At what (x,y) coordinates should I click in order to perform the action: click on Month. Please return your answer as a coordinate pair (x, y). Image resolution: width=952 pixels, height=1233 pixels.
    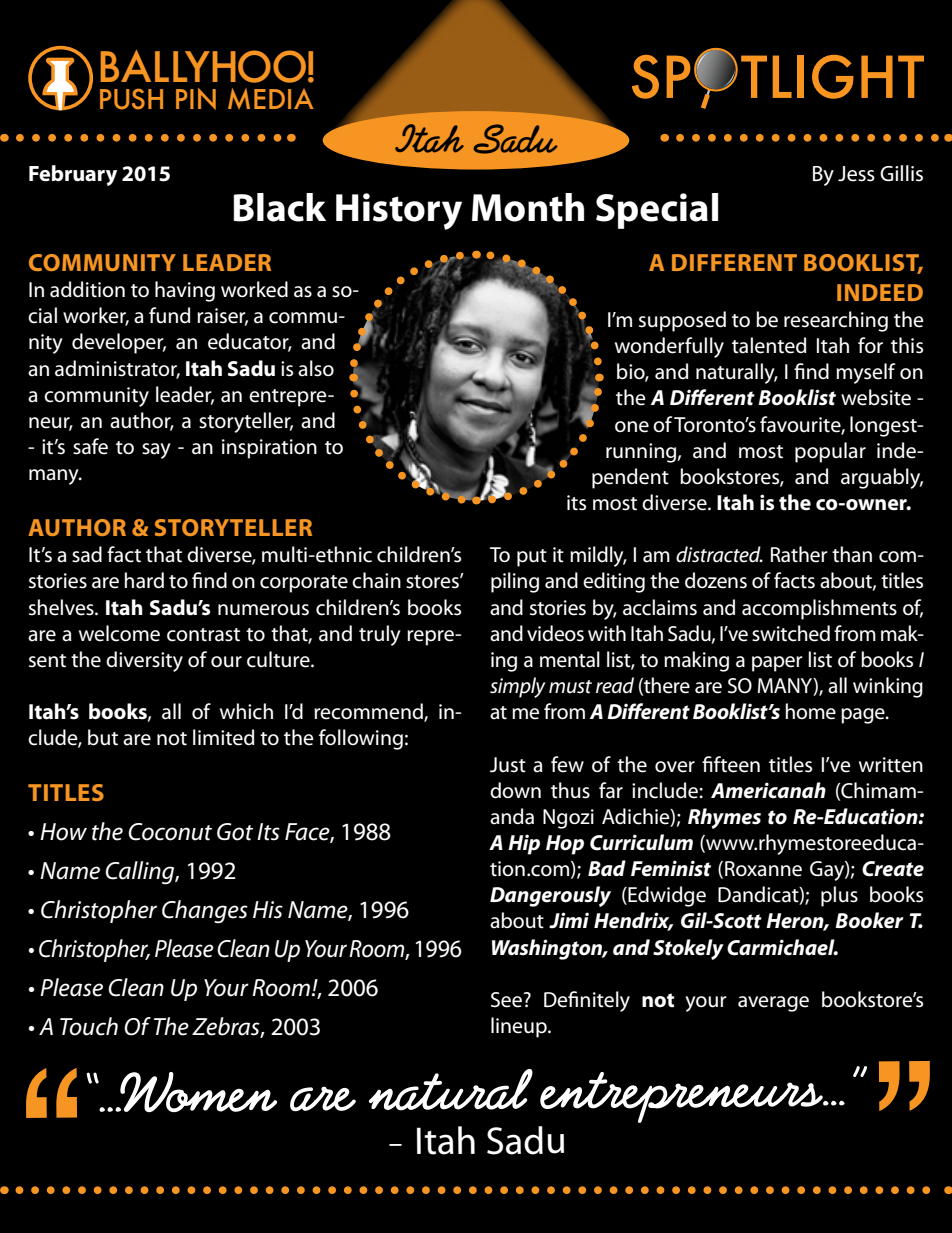
    Looking at the image, I should click on (528, 207).
